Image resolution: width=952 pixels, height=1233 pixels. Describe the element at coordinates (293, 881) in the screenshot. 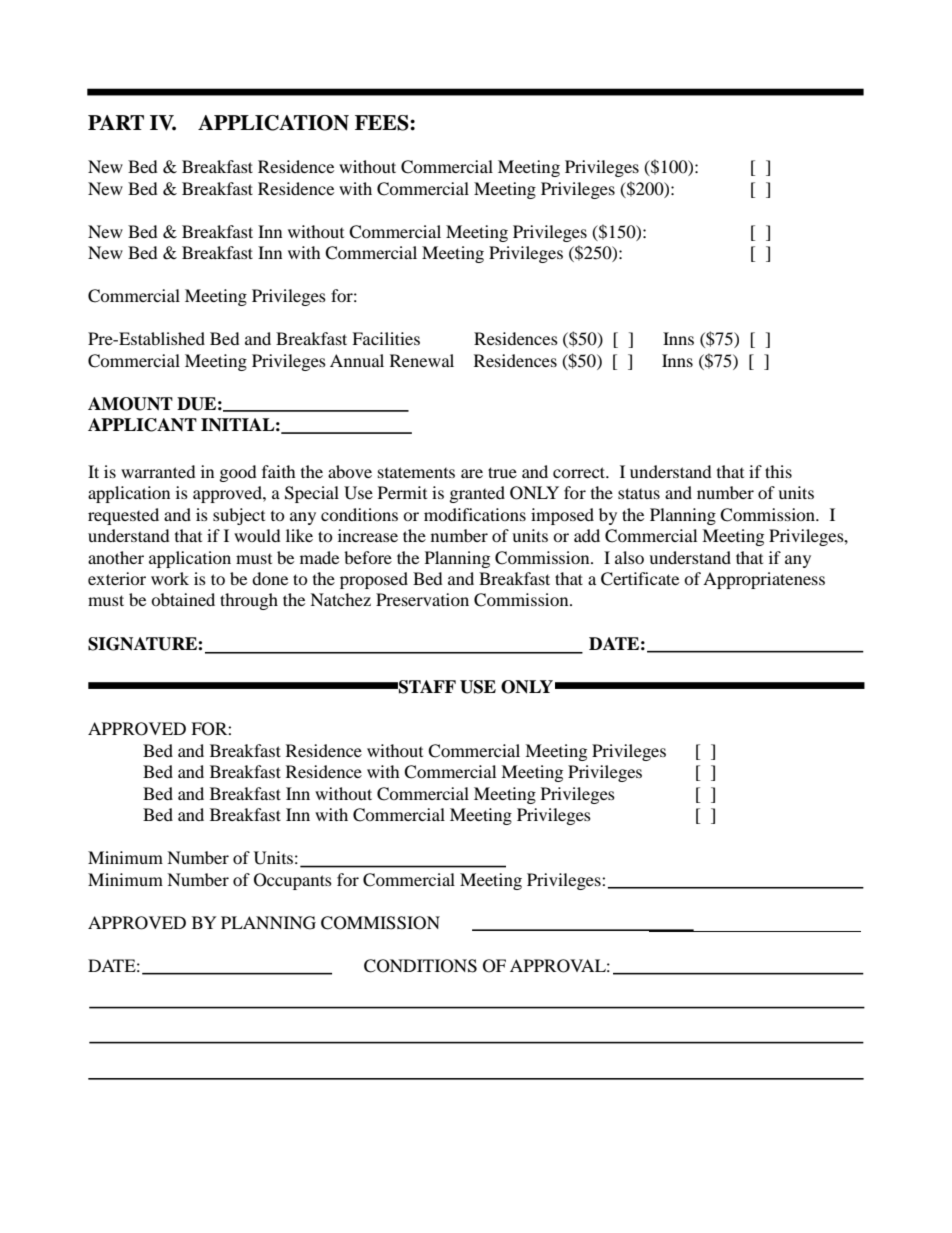

I see `Occupants` at that location.
